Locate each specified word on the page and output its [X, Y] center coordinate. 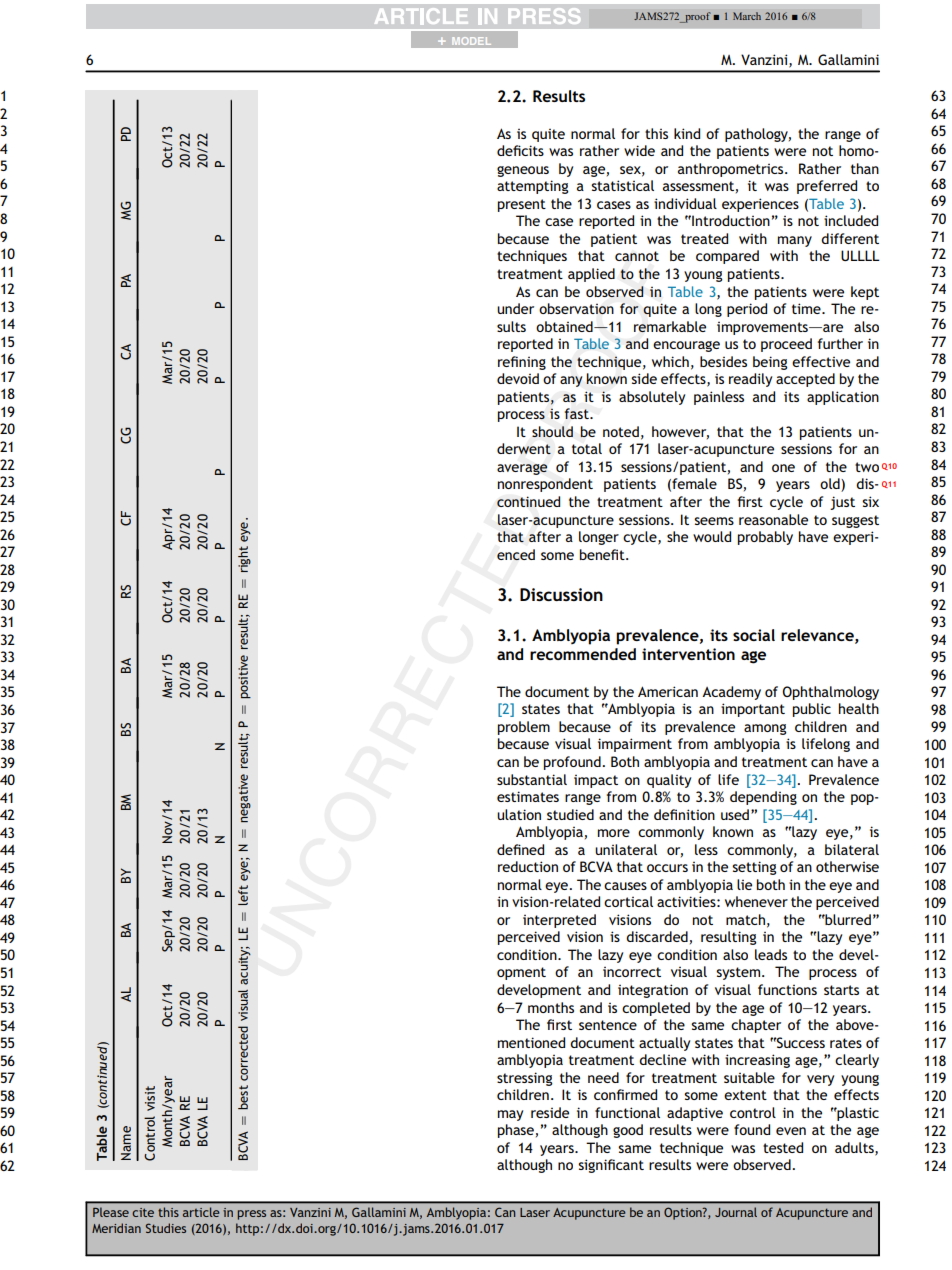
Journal [736, 1212]
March [747, 16]
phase [516, 1131]
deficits [520, 150]
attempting [533, 187]
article [201, 1212]
